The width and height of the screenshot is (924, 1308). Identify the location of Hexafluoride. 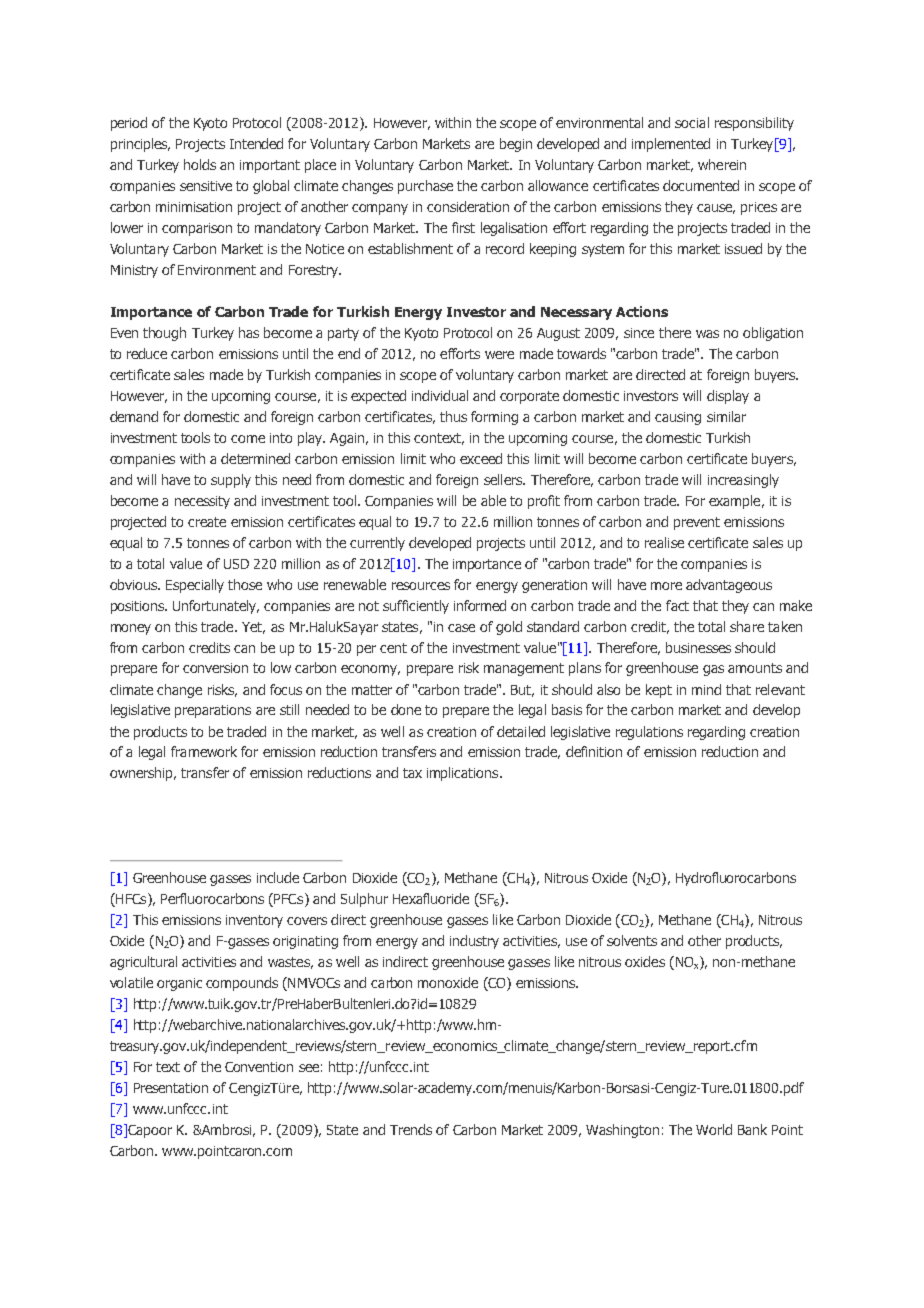
(431, 898).
